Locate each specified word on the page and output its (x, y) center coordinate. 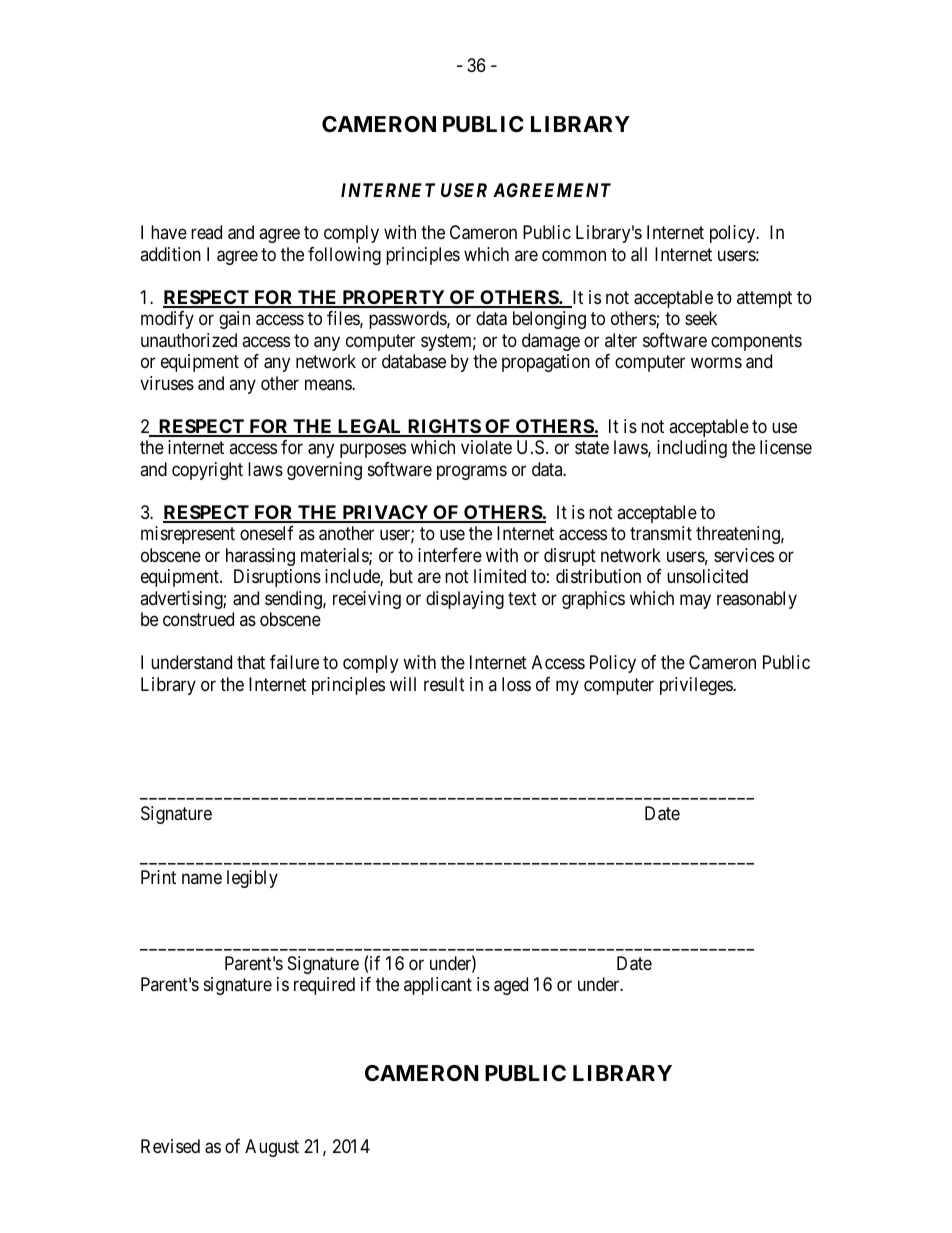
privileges (697, 686)
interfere (450, 555)
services (744, 555)
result (444, 684)
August (272, 1148)
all (639, 254)
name (202, 878)
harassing (260, 557)
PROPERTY (393, 298)
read (206, 232)
